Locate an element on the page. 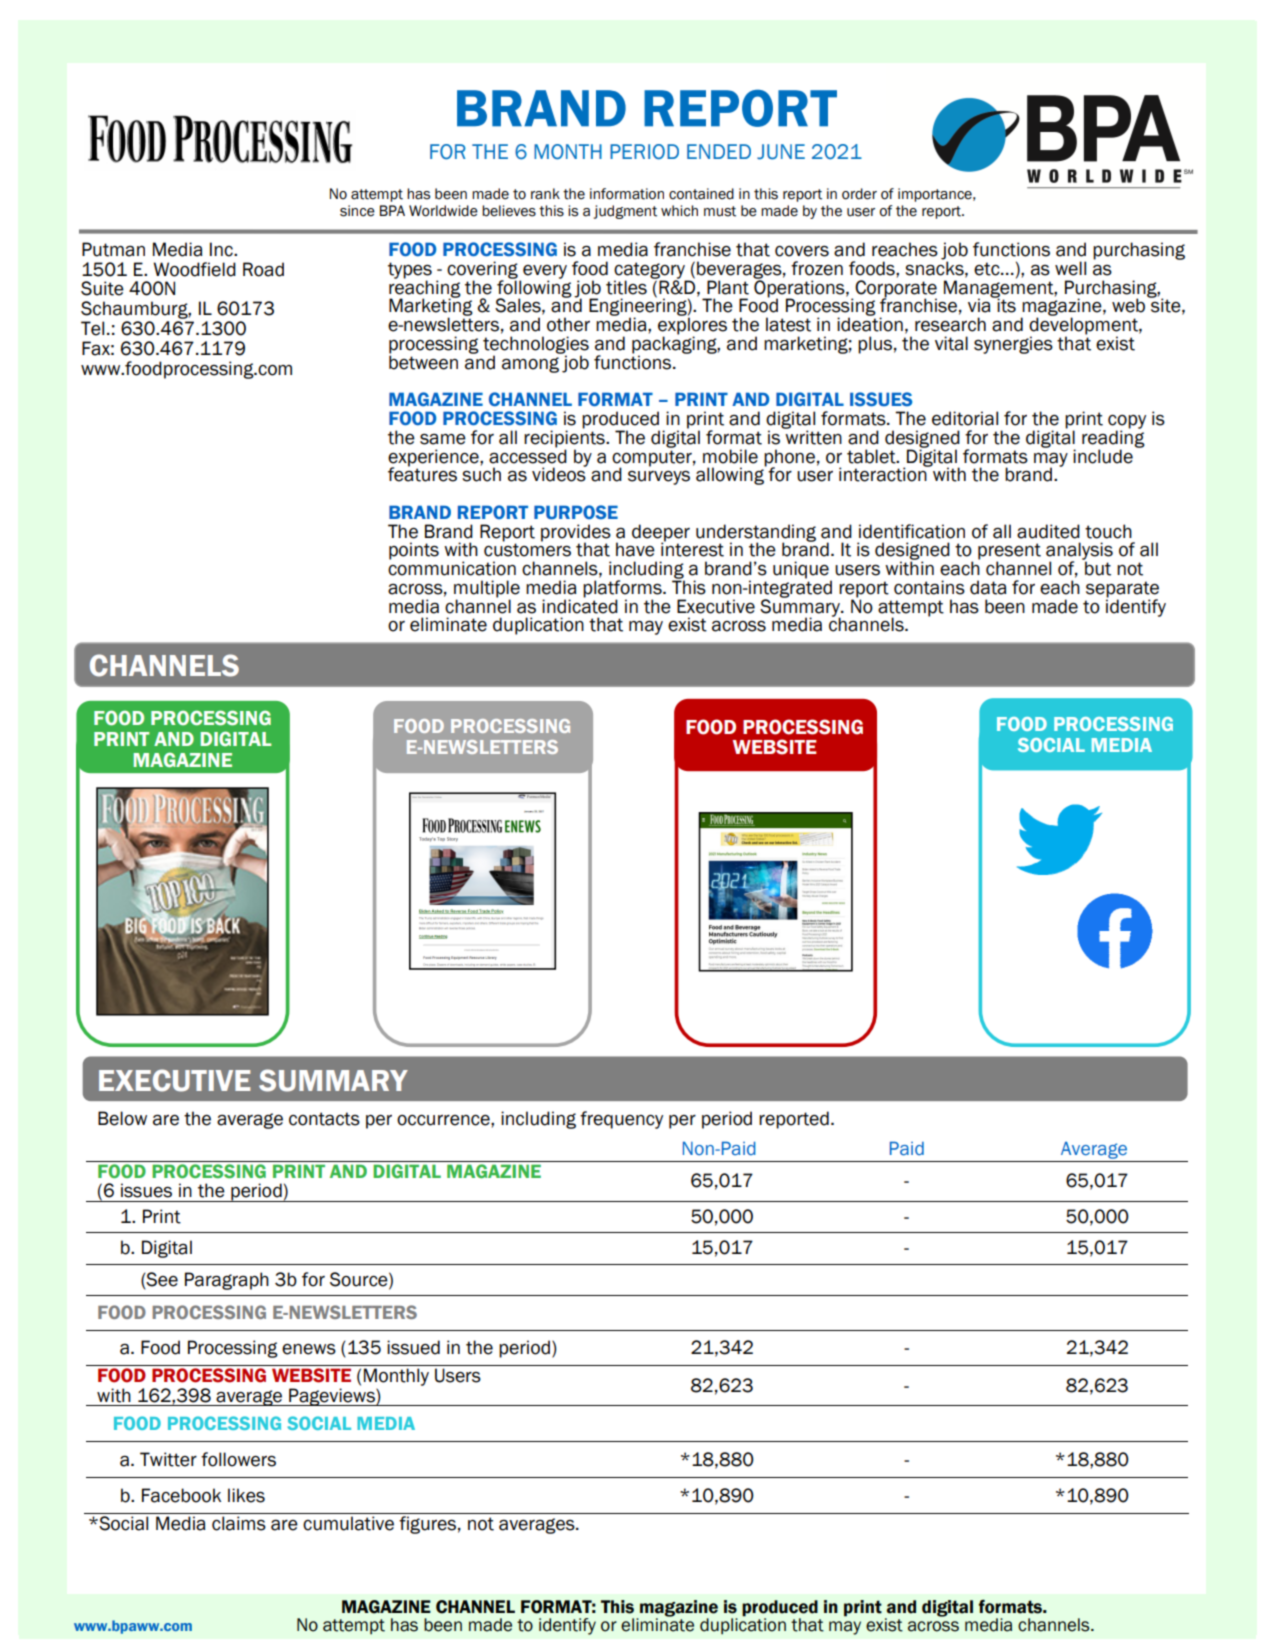 The width and height of the document is (1276, 1651). Below is located at coordinates (122, 1118).
